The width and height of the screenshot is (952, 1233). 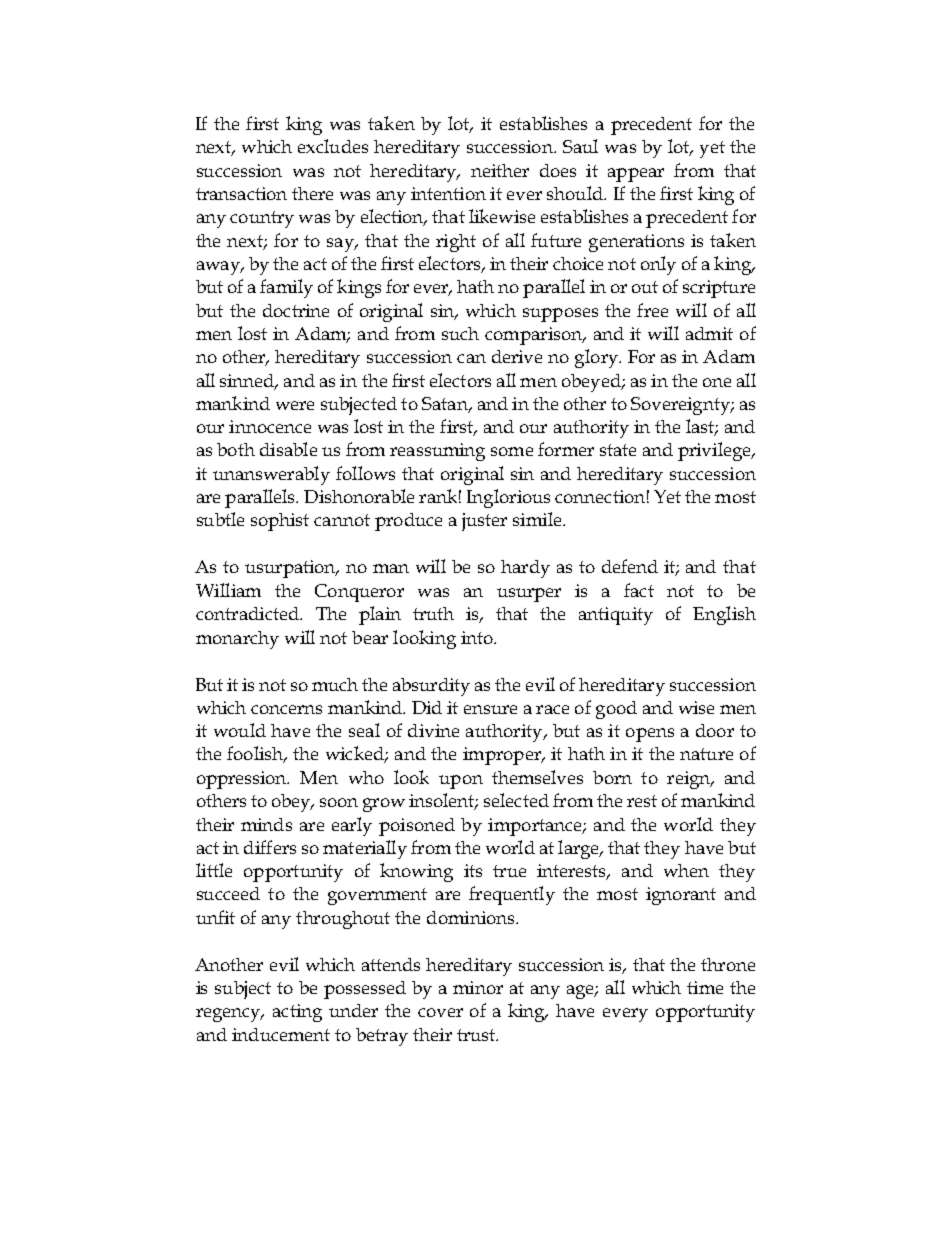 What do you see at coordinates (500, 170) in the screenshot?
I see `neither` at bounding box center [500, 170].
